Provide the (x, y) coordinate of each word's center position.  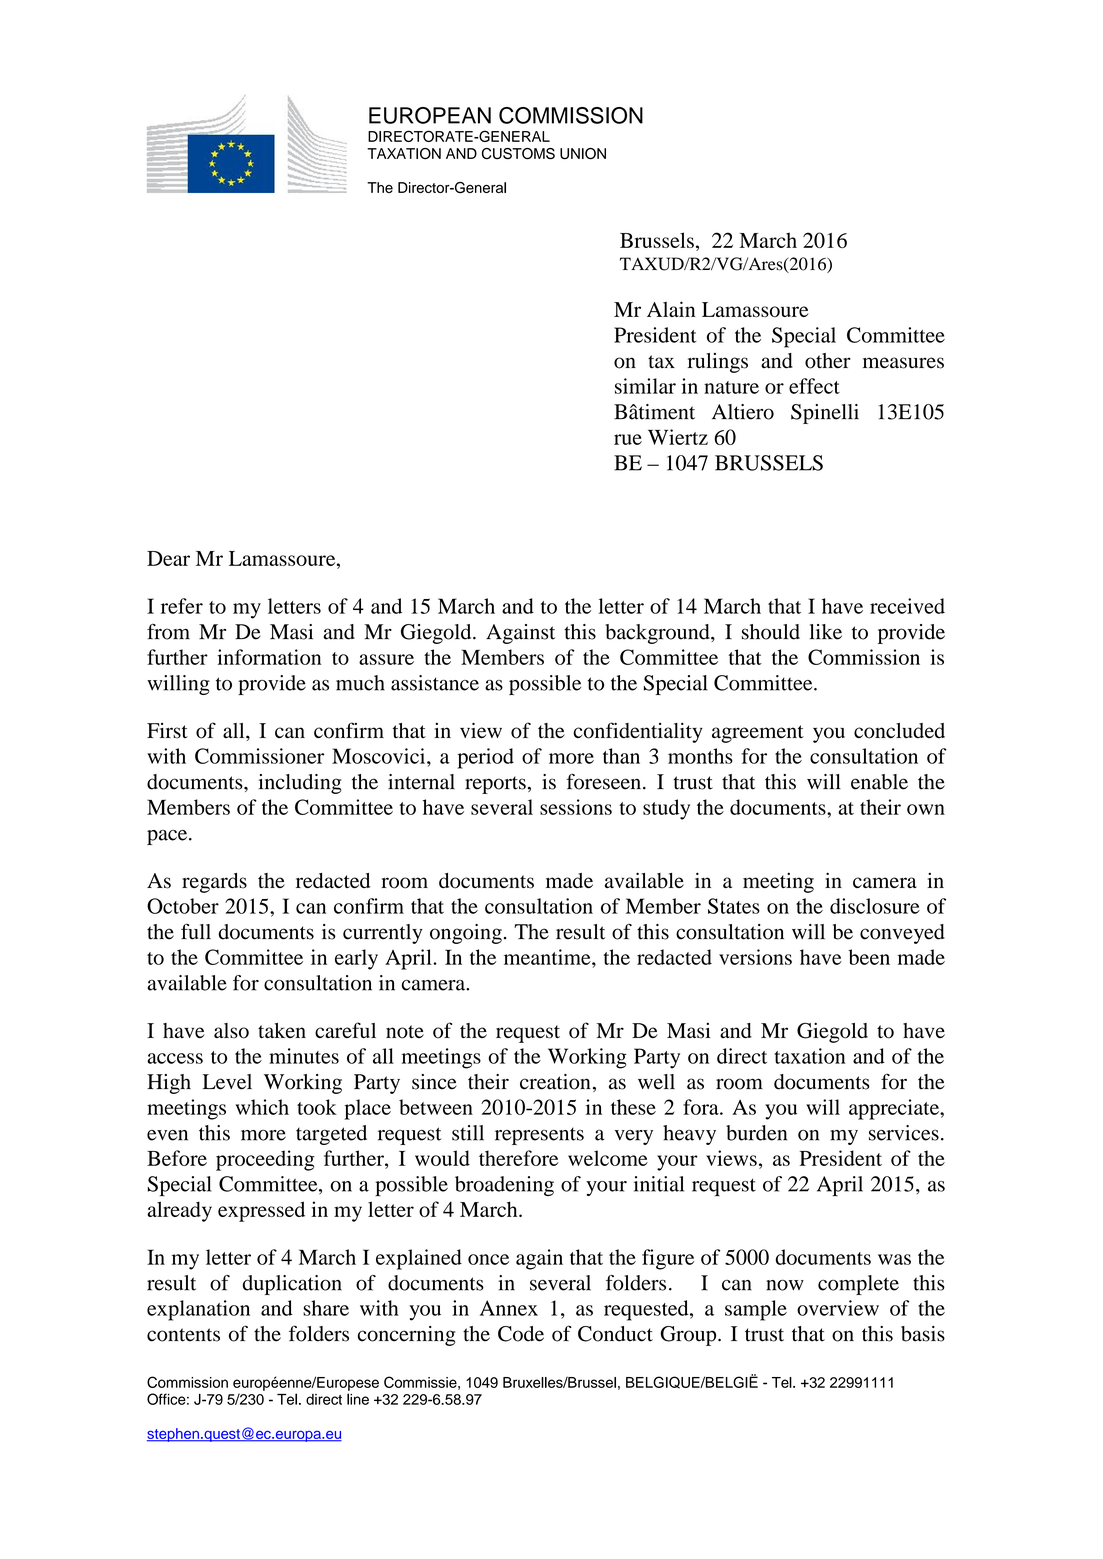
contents (183, 1335)
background (658, 634)
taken (282, 1030)
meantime (548, 957)
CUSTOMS (518, 154)
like (826, 632)
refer (182, 606)
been (869, 957)
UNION (583, 154)
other (828, 361)
